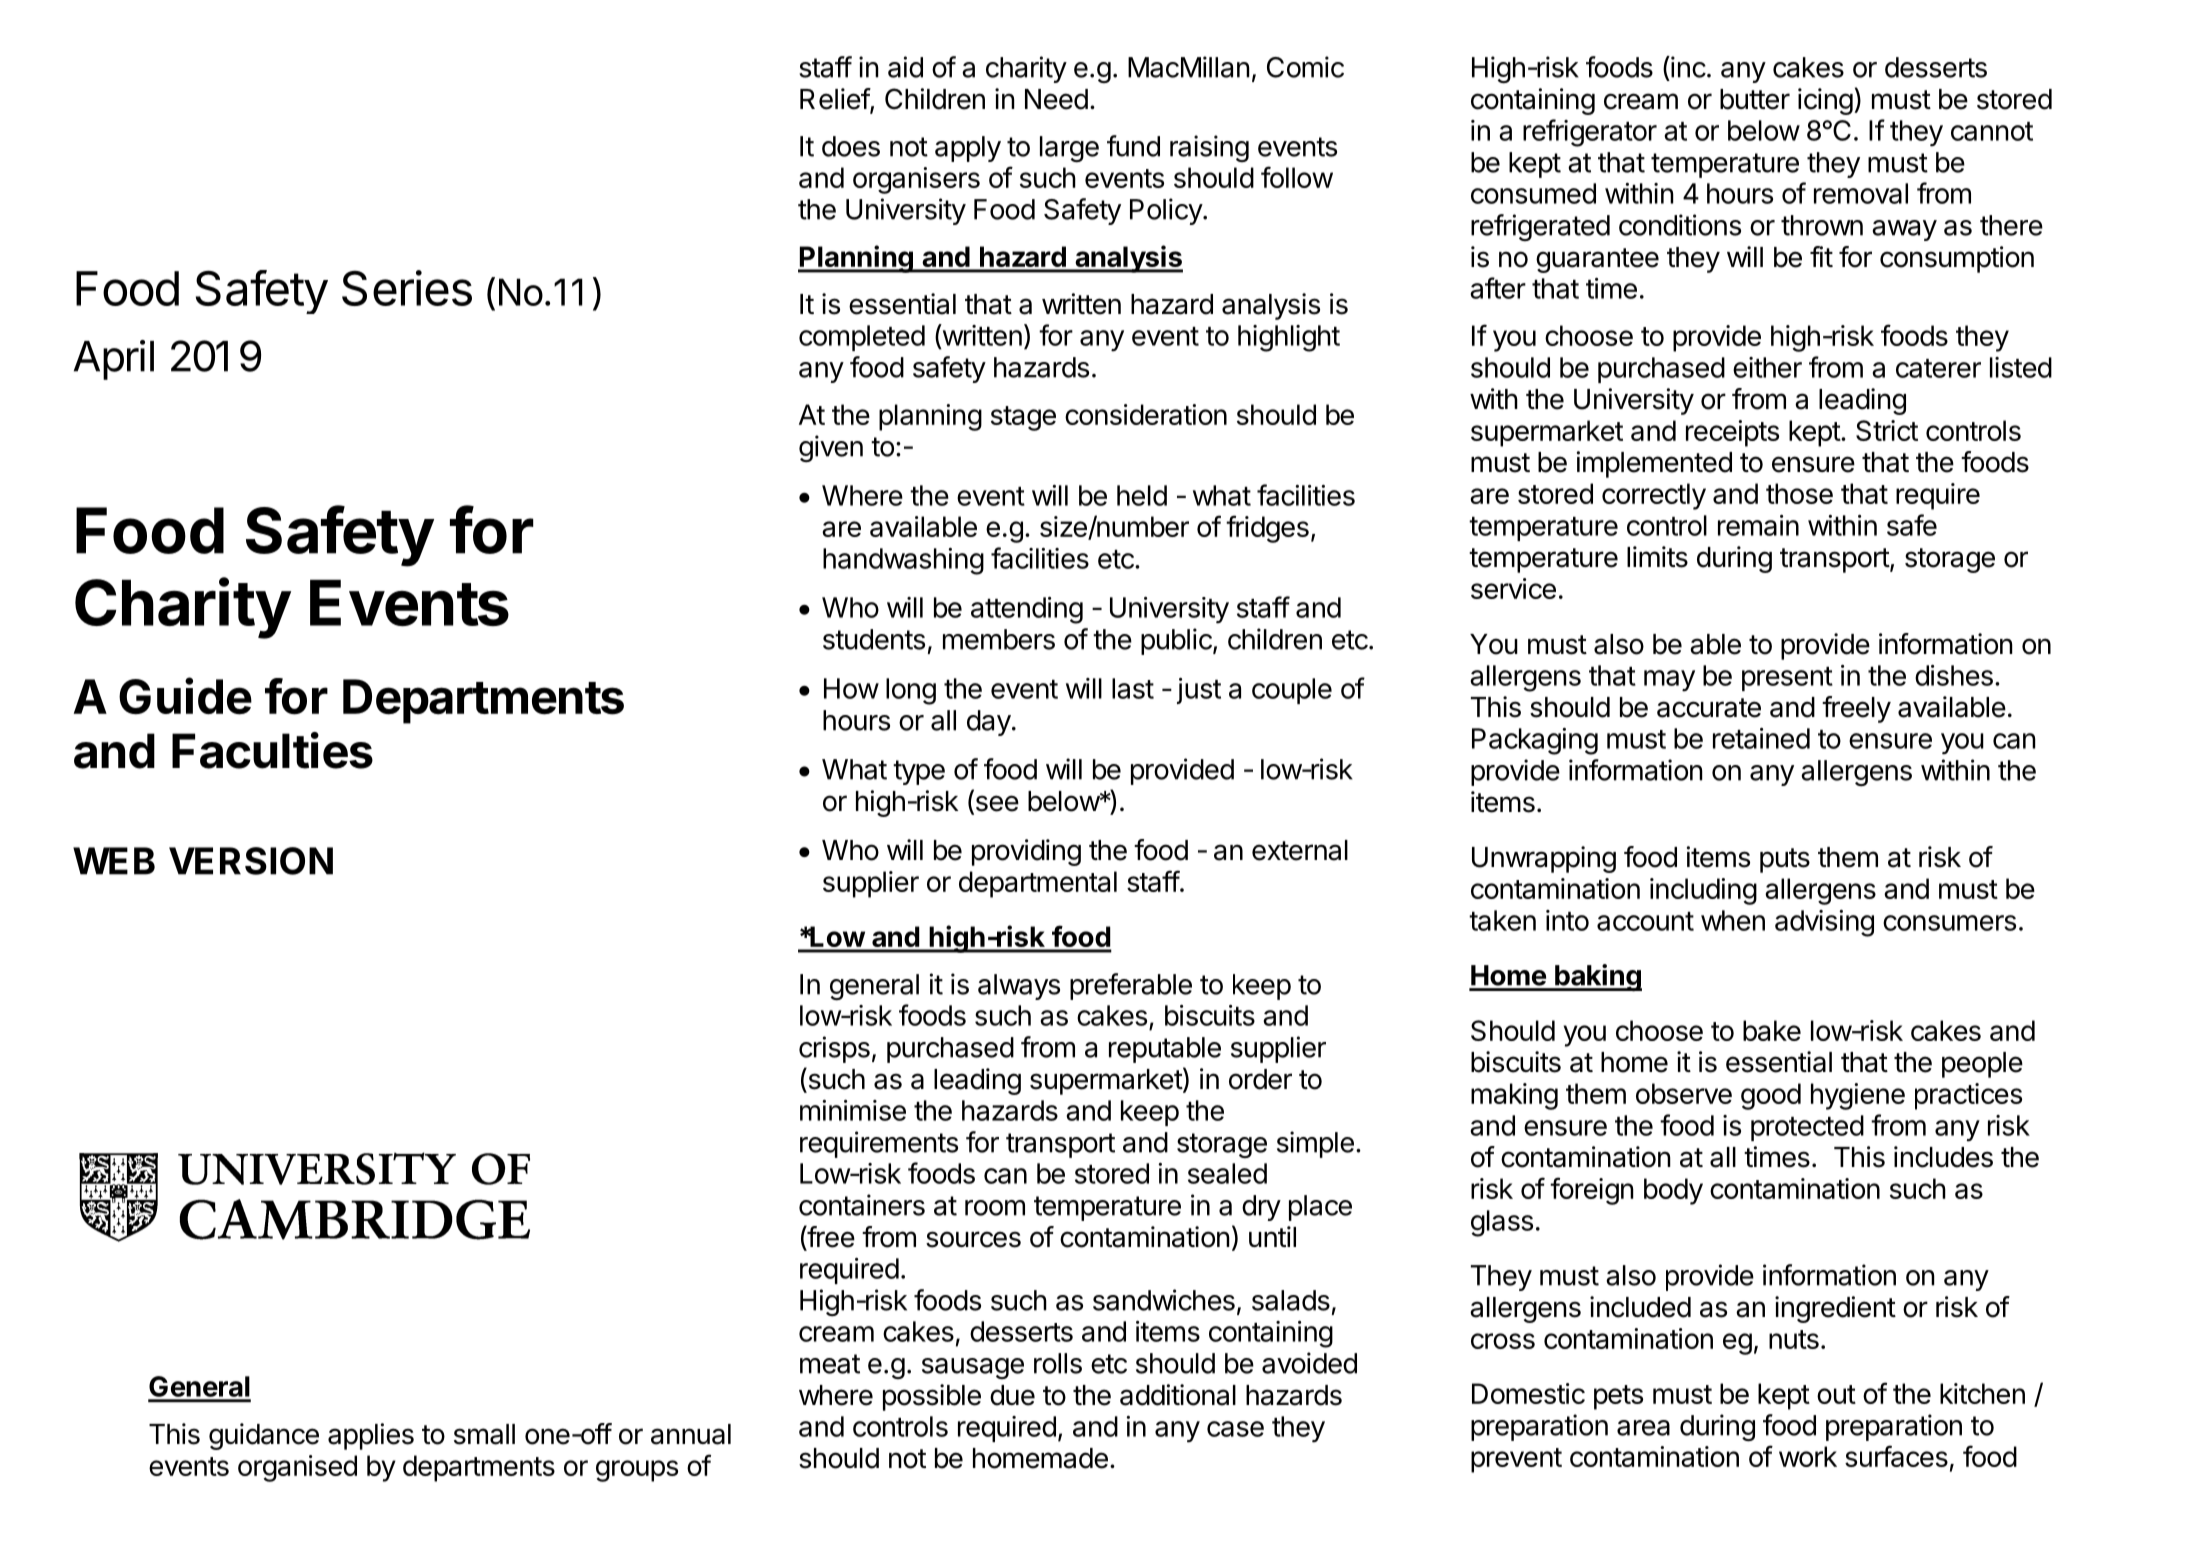  I want to click on icing, so click(1825, 101).
